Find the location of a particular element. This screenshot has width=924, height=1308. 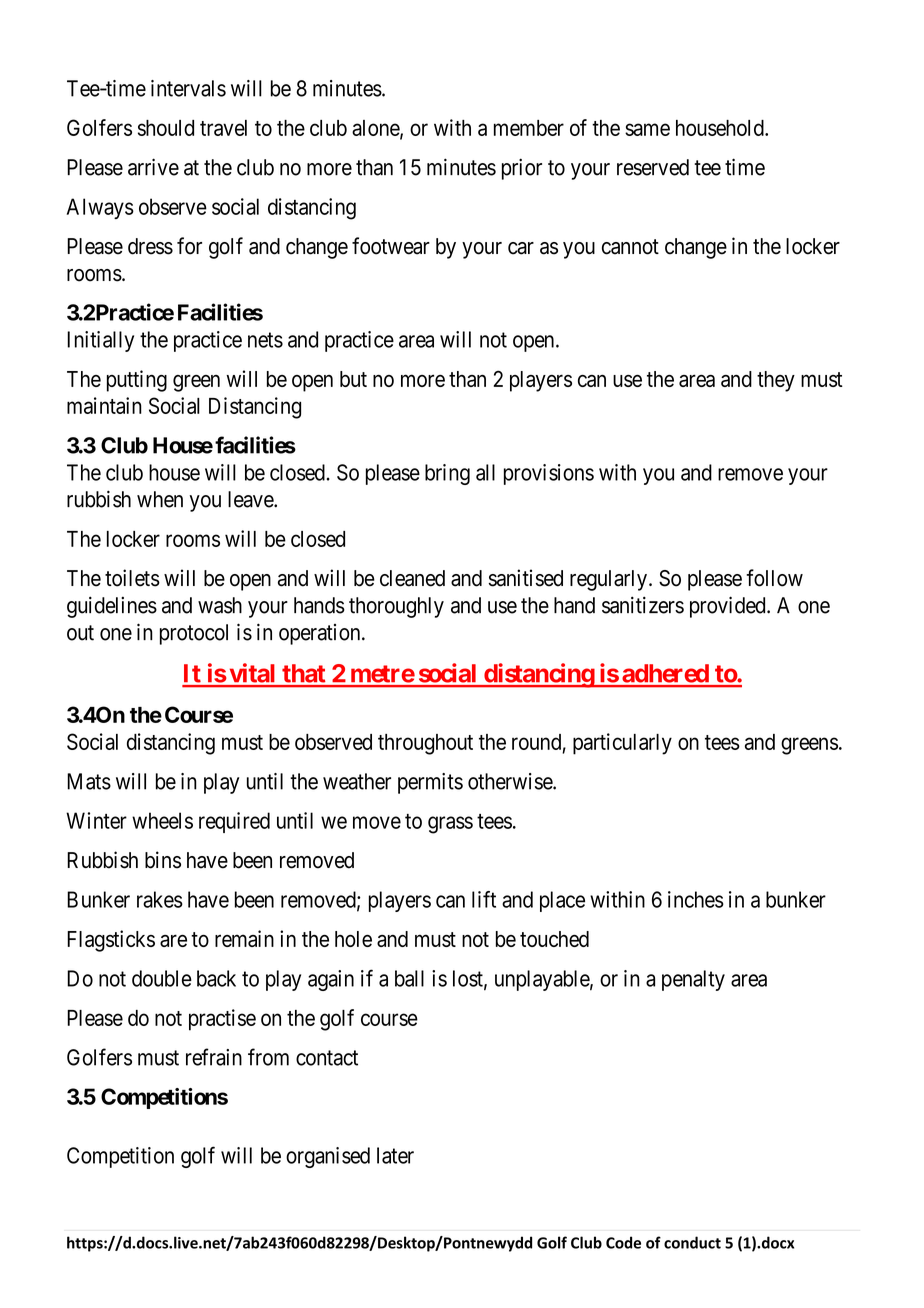

alone is located at coordinates (376, 129).
